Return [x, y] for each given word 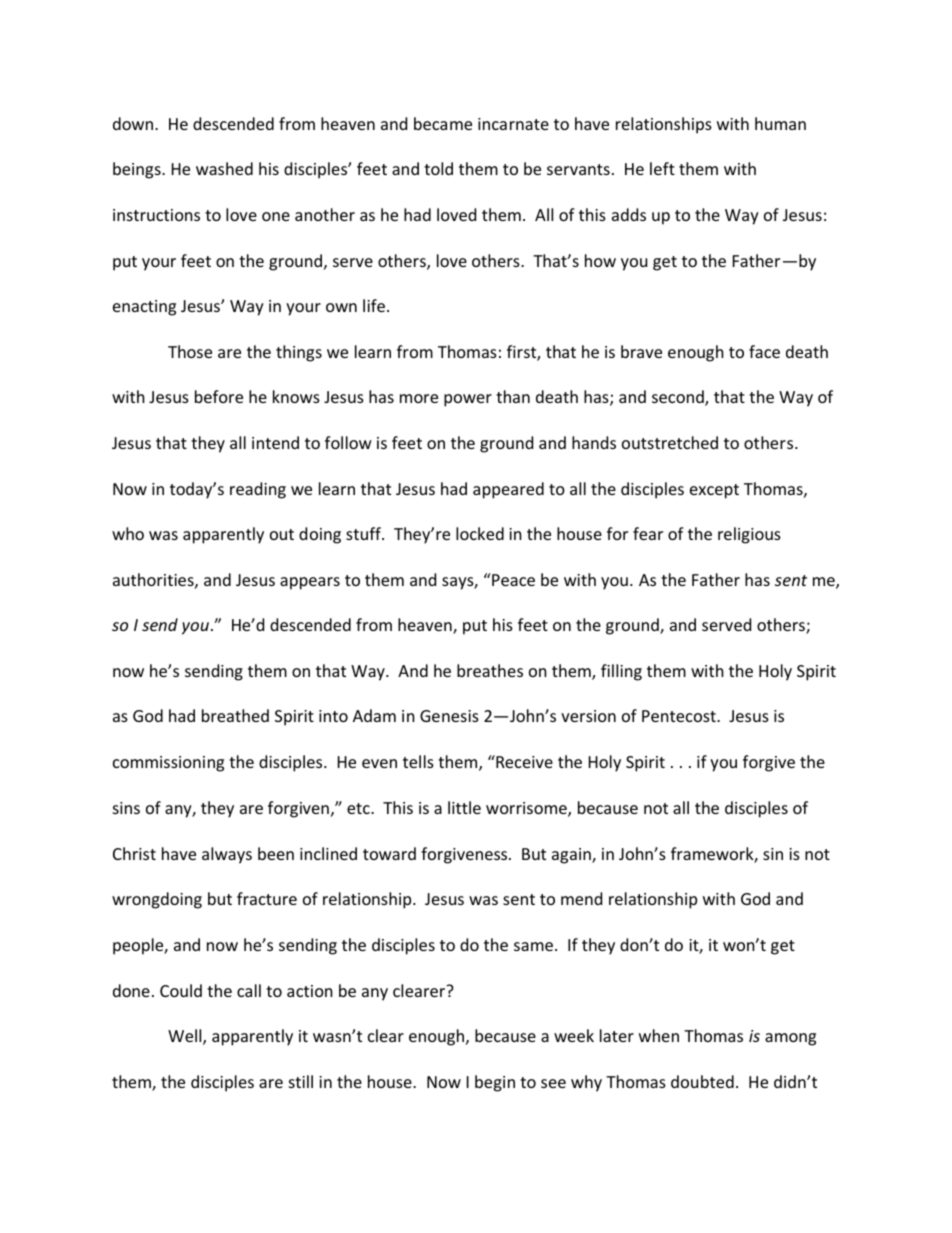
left [662, 168]
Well [186, 1037]
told [438, 168]
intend [275, 442]
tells [418, 761]
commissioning [168, 764]
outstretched [670, 442]
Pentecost [680, 716]
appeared [508, 490]
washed [224, 168]
